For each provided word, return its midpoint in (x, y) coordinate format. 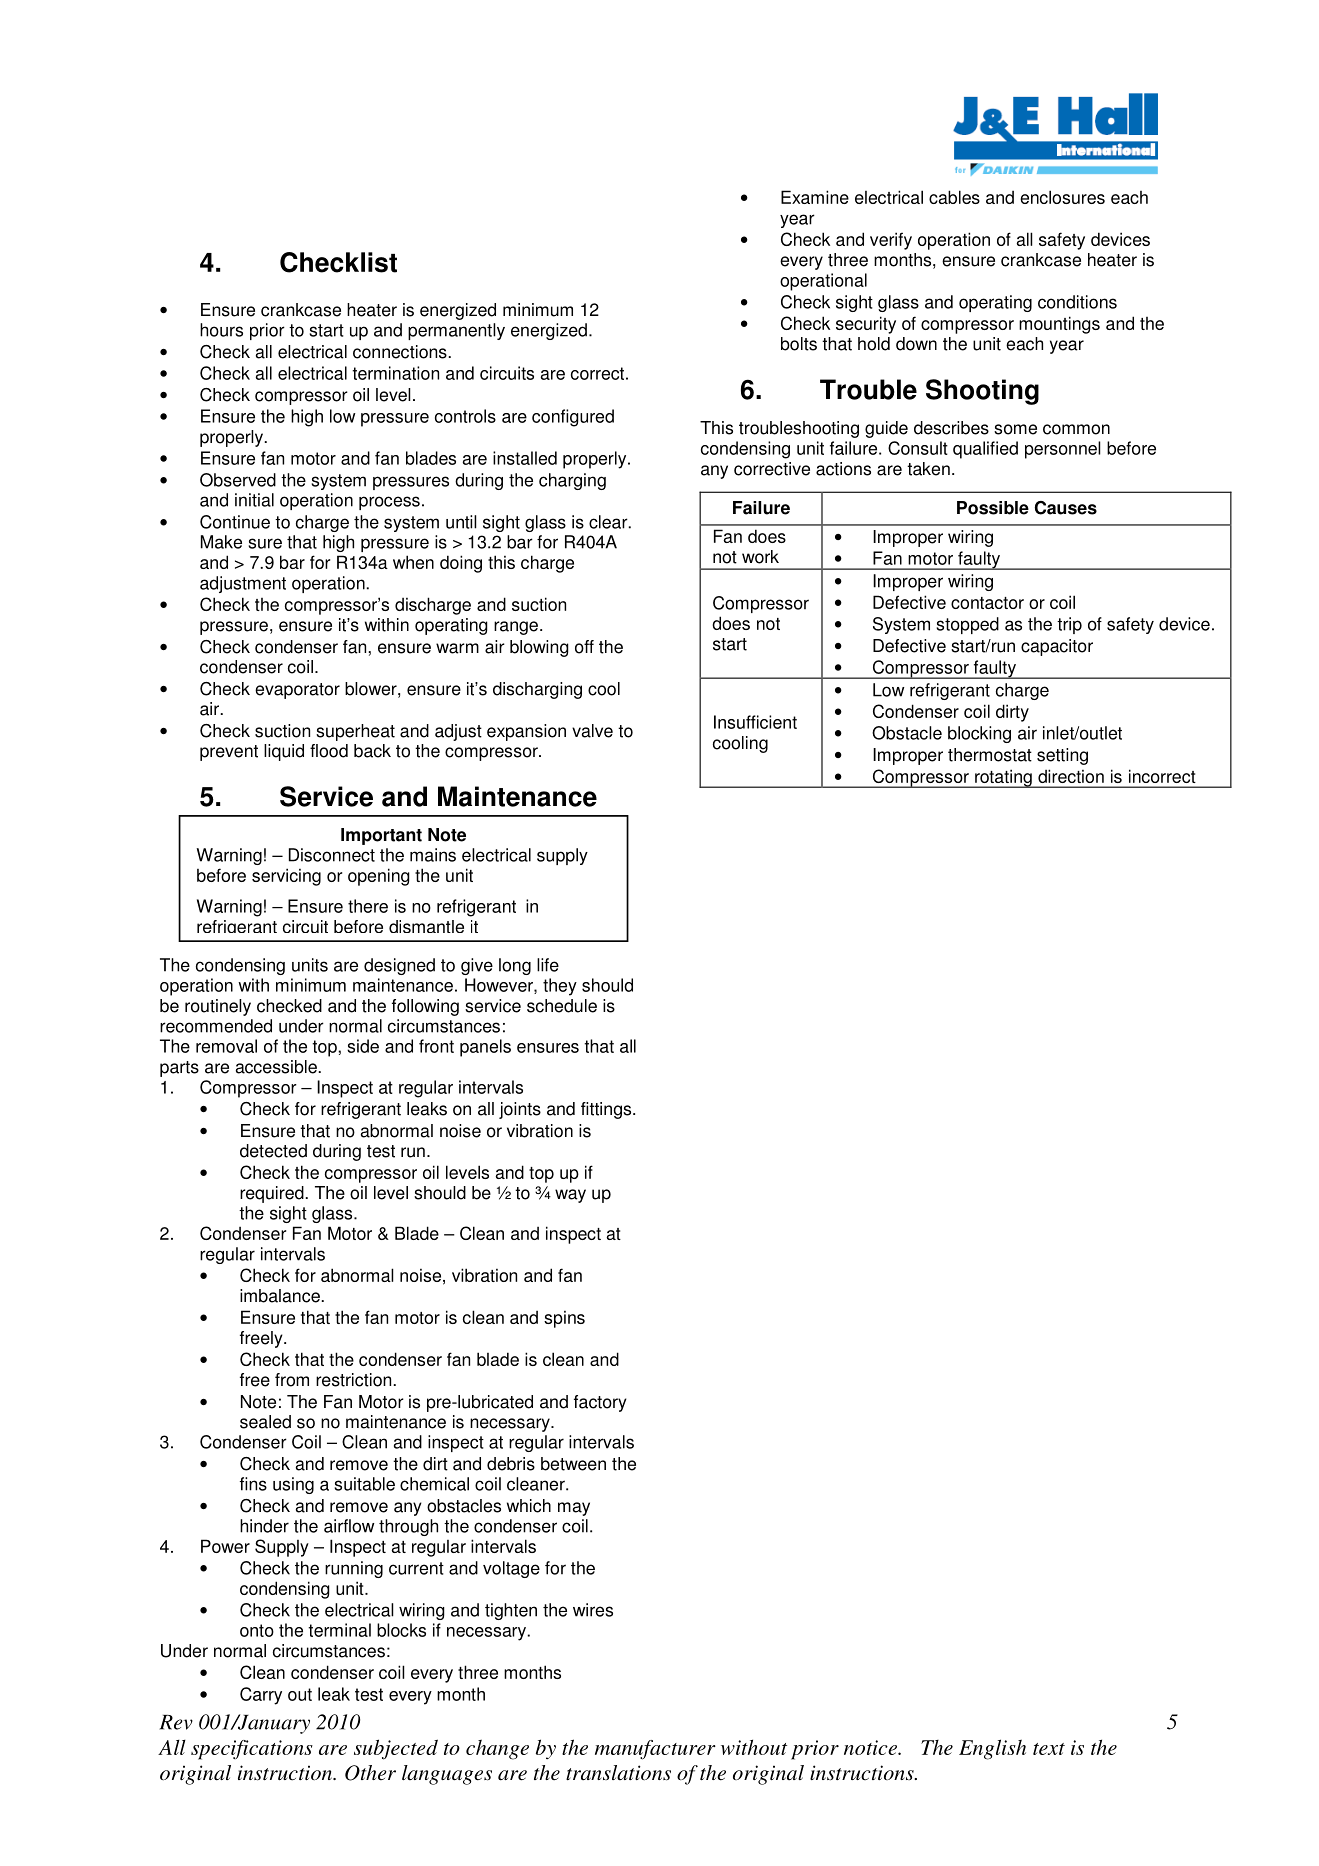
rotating (1003, 778)
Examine (815, 197)
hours (221, 330)
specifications (252, 1750)
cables (954, 197)
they (560, 987)
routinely (218, 1007)
